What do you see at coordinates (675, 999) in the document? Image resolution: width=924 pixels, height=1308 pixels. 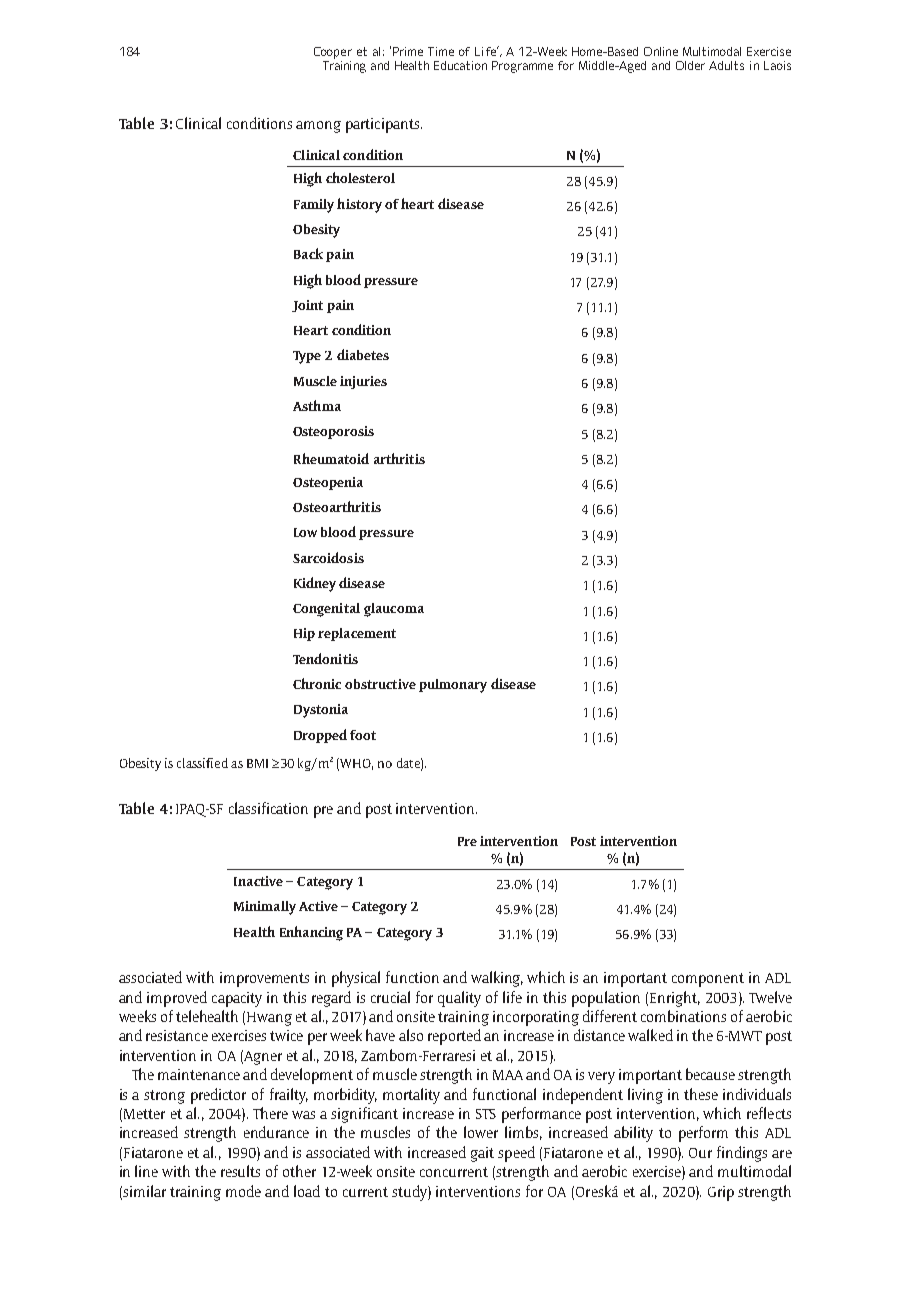 I see `Enright` at bounding box center [675, 999].
